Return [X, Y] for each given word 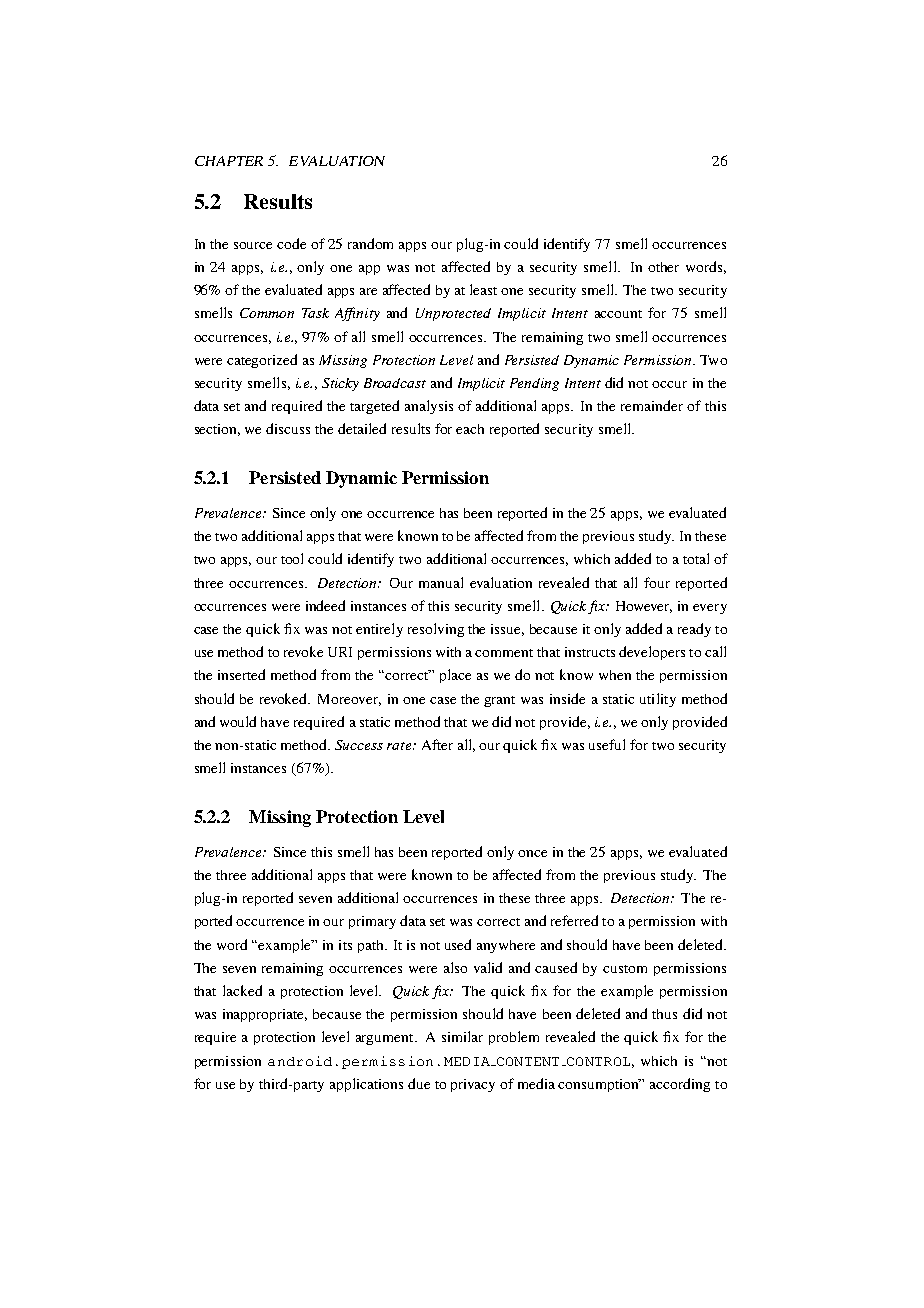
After [437, 744]
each [470, 429]
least [483, 289]
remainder [652, 405]
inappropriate [265, 1015]
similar [462, 1036]
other [663, 267]
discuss [288, 428]
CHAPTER [229, 161]
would [238, 721]
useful [607, 744]
